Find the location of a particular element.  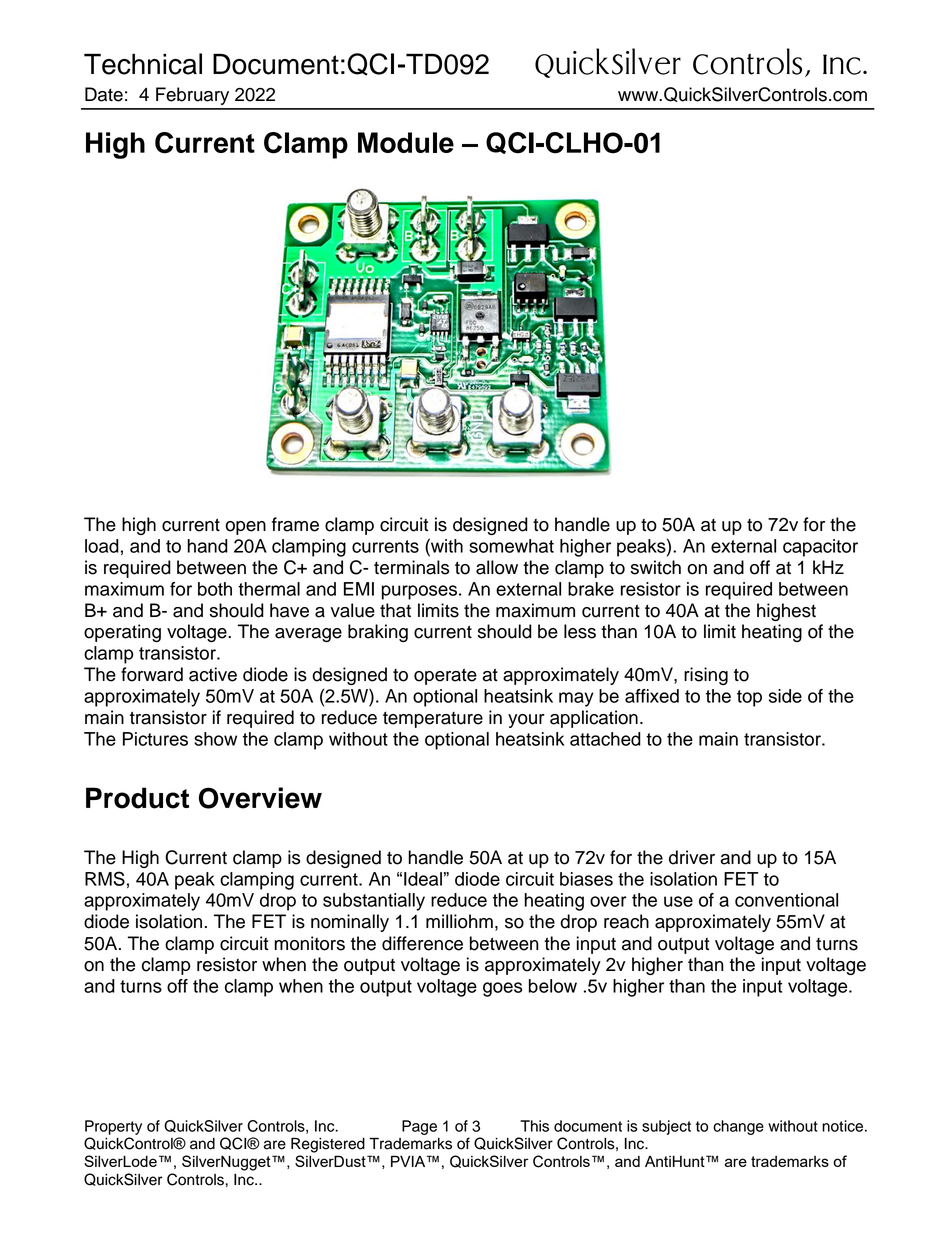

Module is located at coordinates (406, 142).
